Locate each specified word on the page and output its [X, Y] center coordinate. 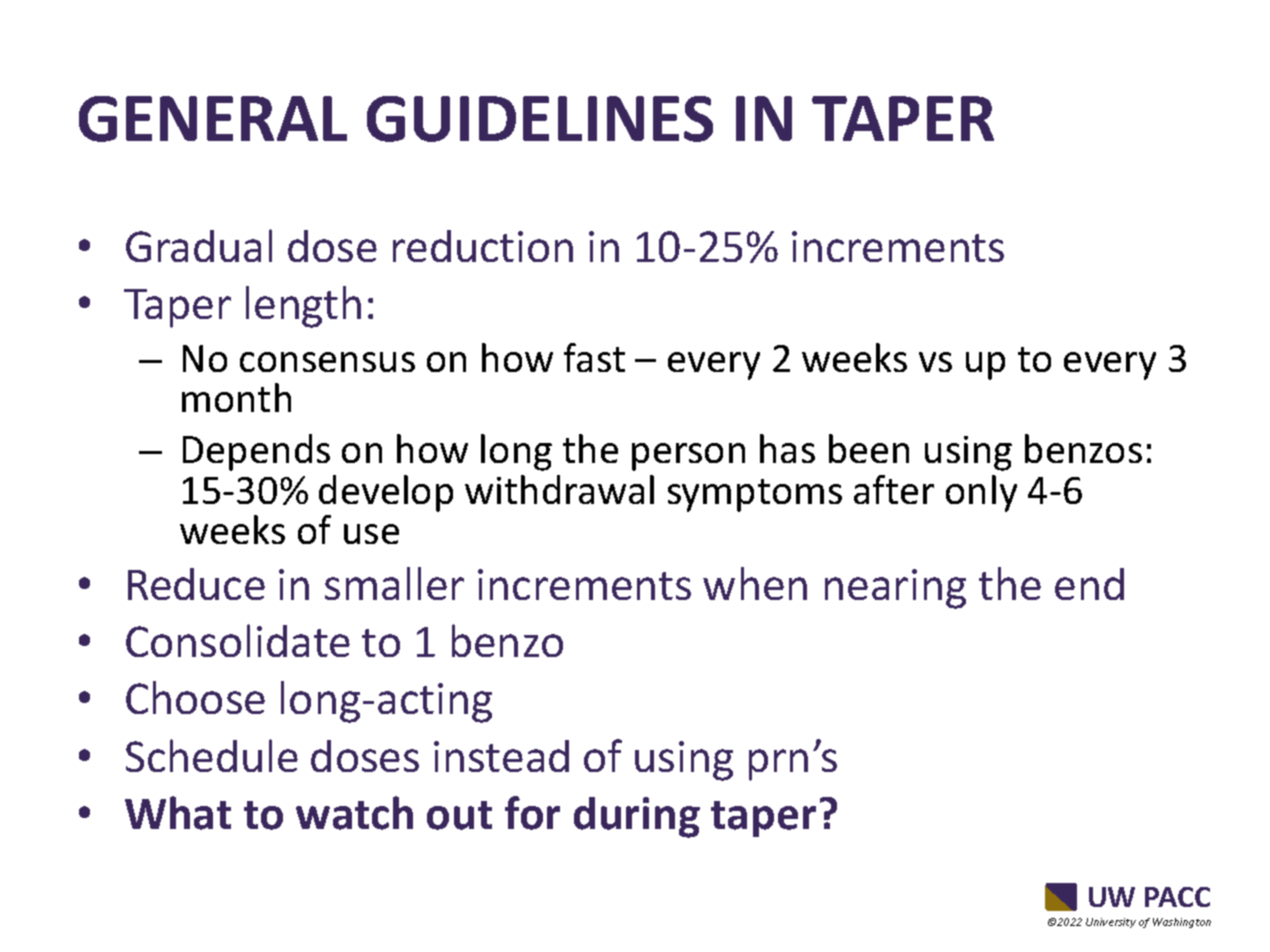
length [303, 307]
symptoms [755, 495]
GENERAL [213, 119]
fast [594, 357]
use [371, 534]
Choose [195, 697]
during [637, 817]
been [869, 448]
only [981, 493]
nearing [895, 589]
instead [501, 756]
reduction [483, 246]
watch [354, 813]
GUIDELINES [540, 119]
